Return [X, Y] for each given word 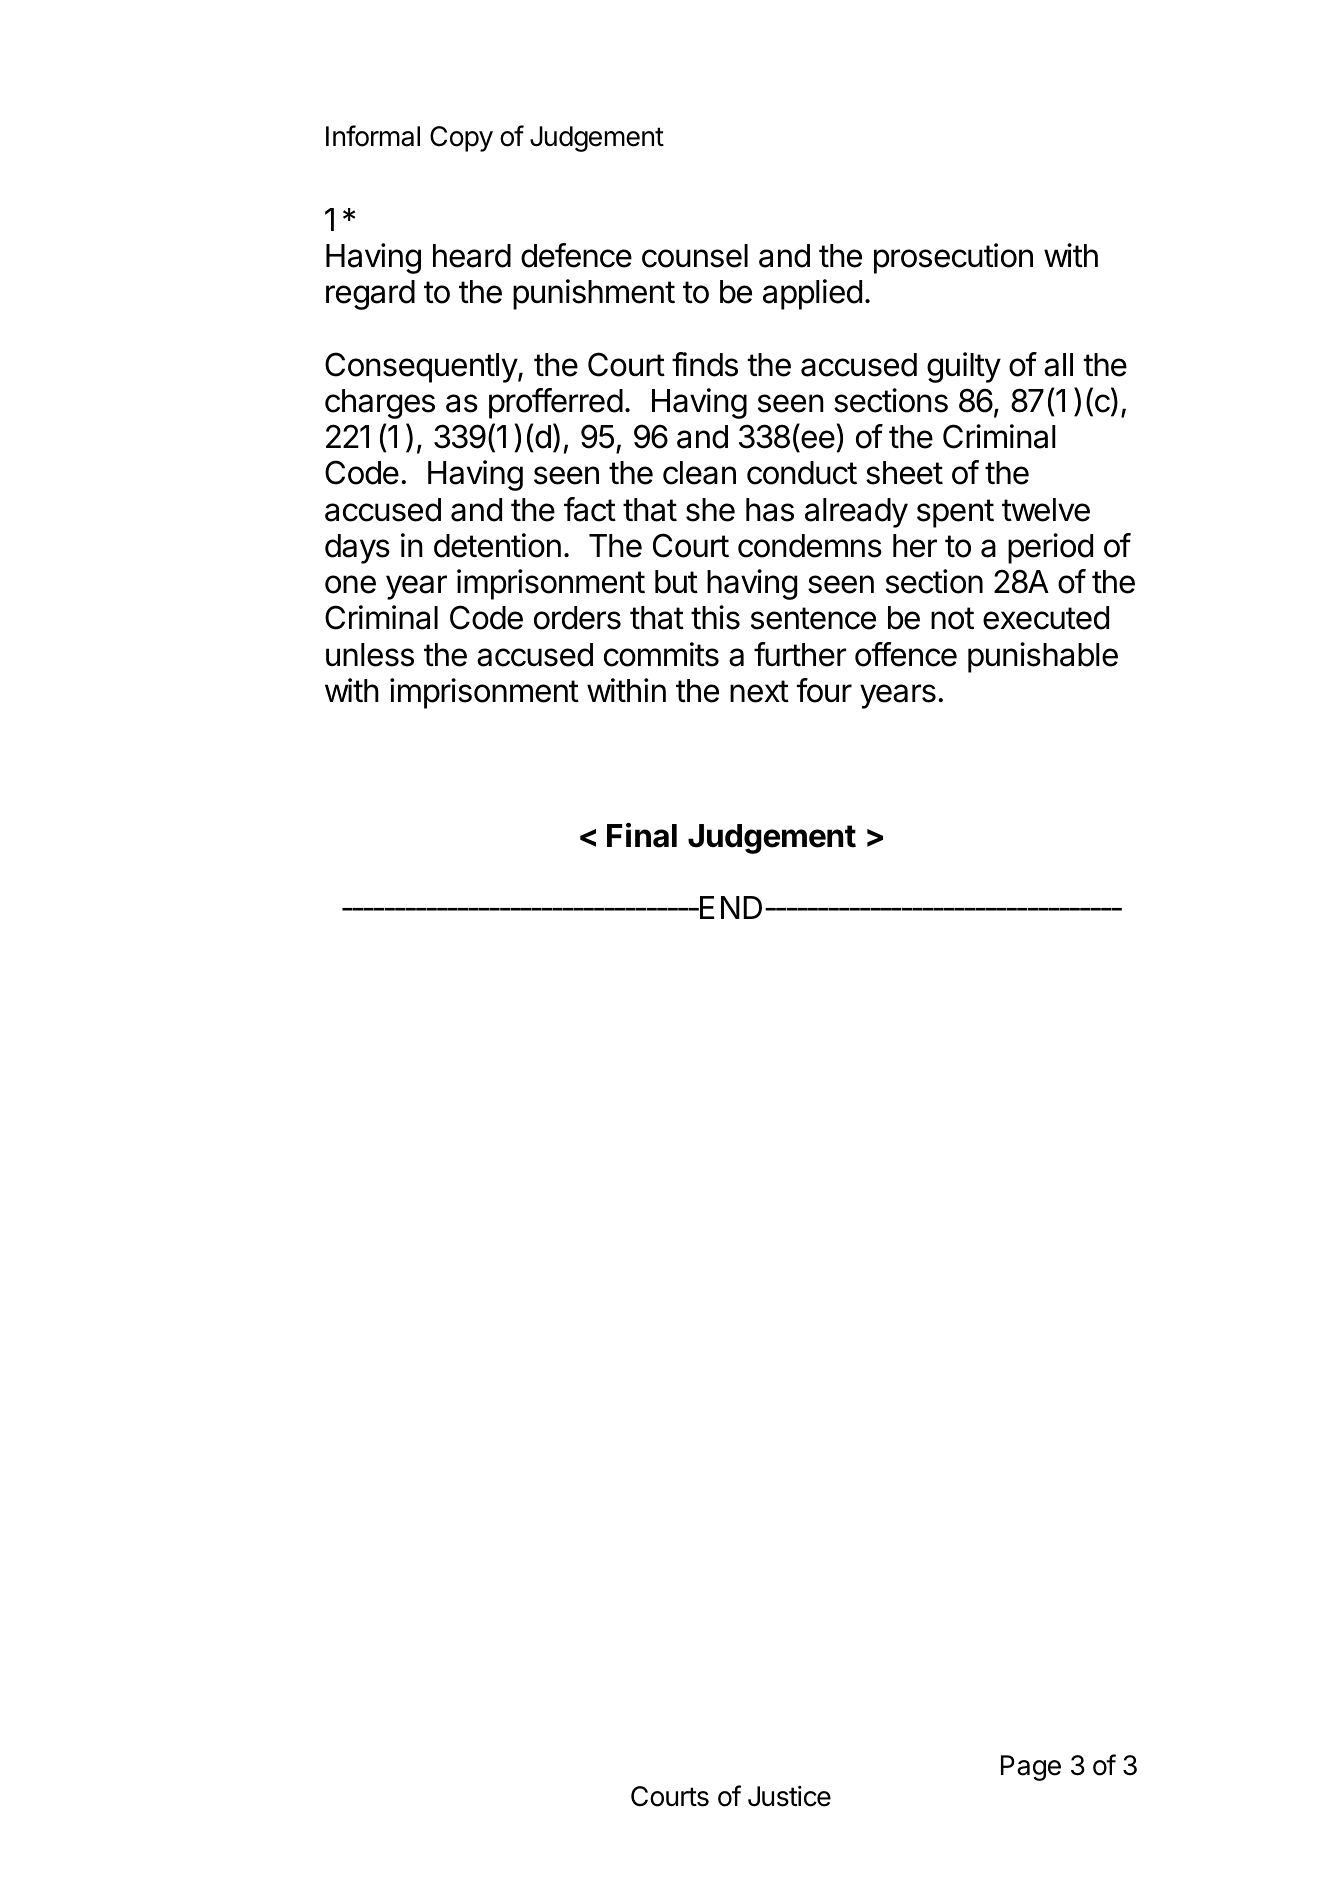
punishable [1043, 657]
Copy [461, 139]
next [759, 691]
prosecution [953, 258]
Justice [789, 1796]
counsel [695, 256]
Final [642, 835]
